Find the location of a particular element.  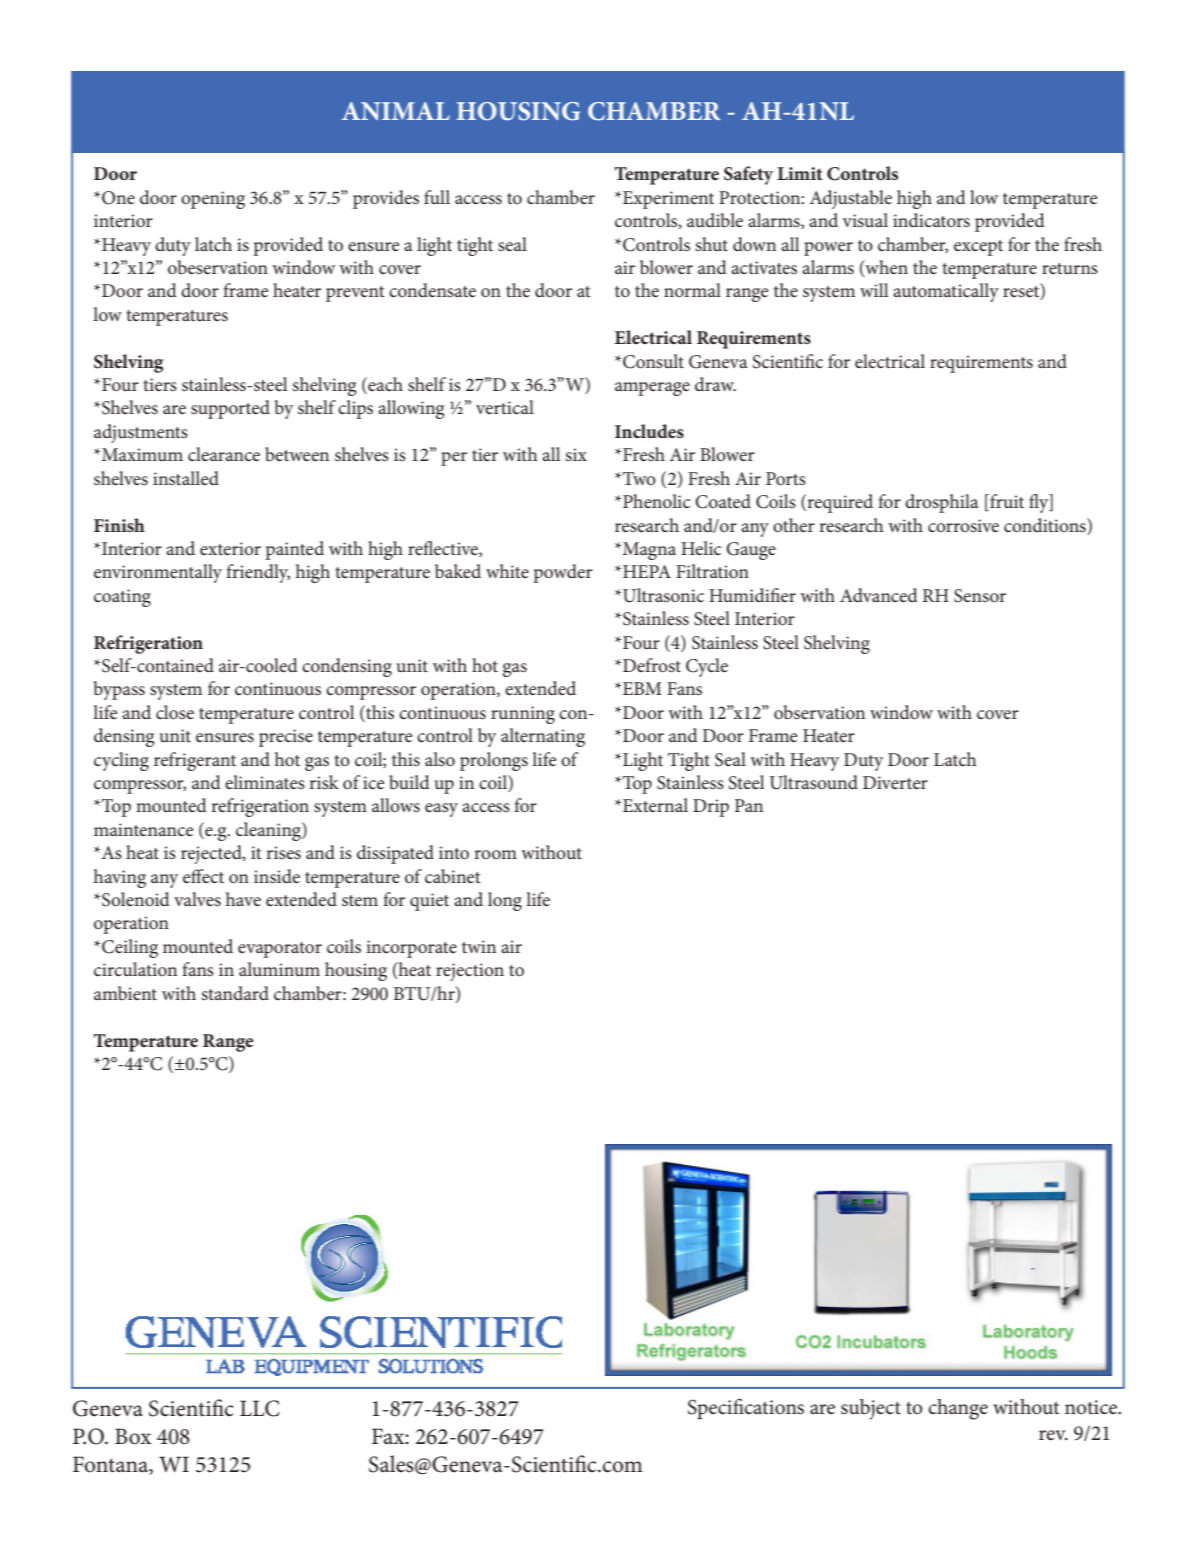

opening is located at coordinates (213, 200).
